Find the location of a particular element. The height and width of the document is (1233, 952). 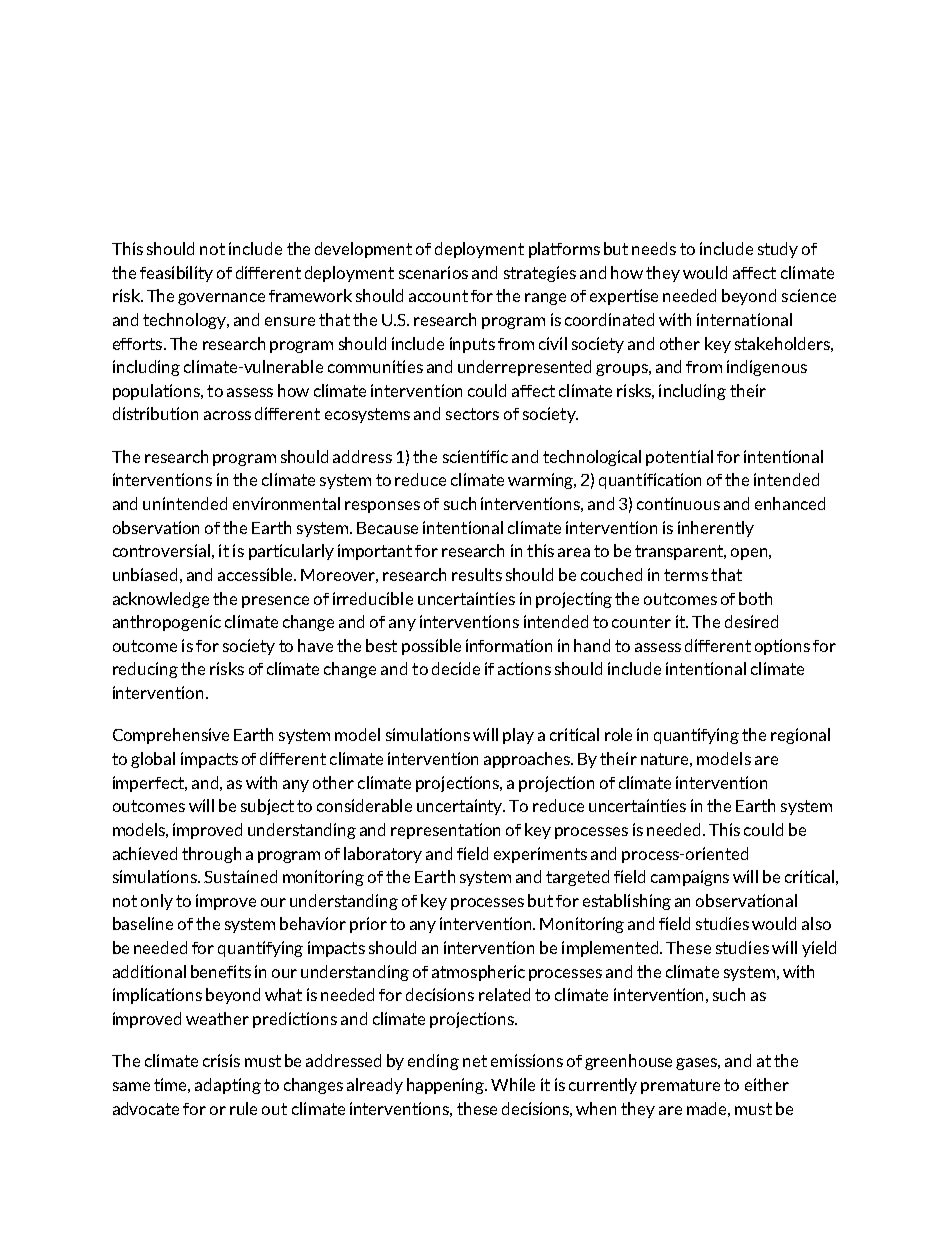

scenarios is located at coordinates (433, 272).
